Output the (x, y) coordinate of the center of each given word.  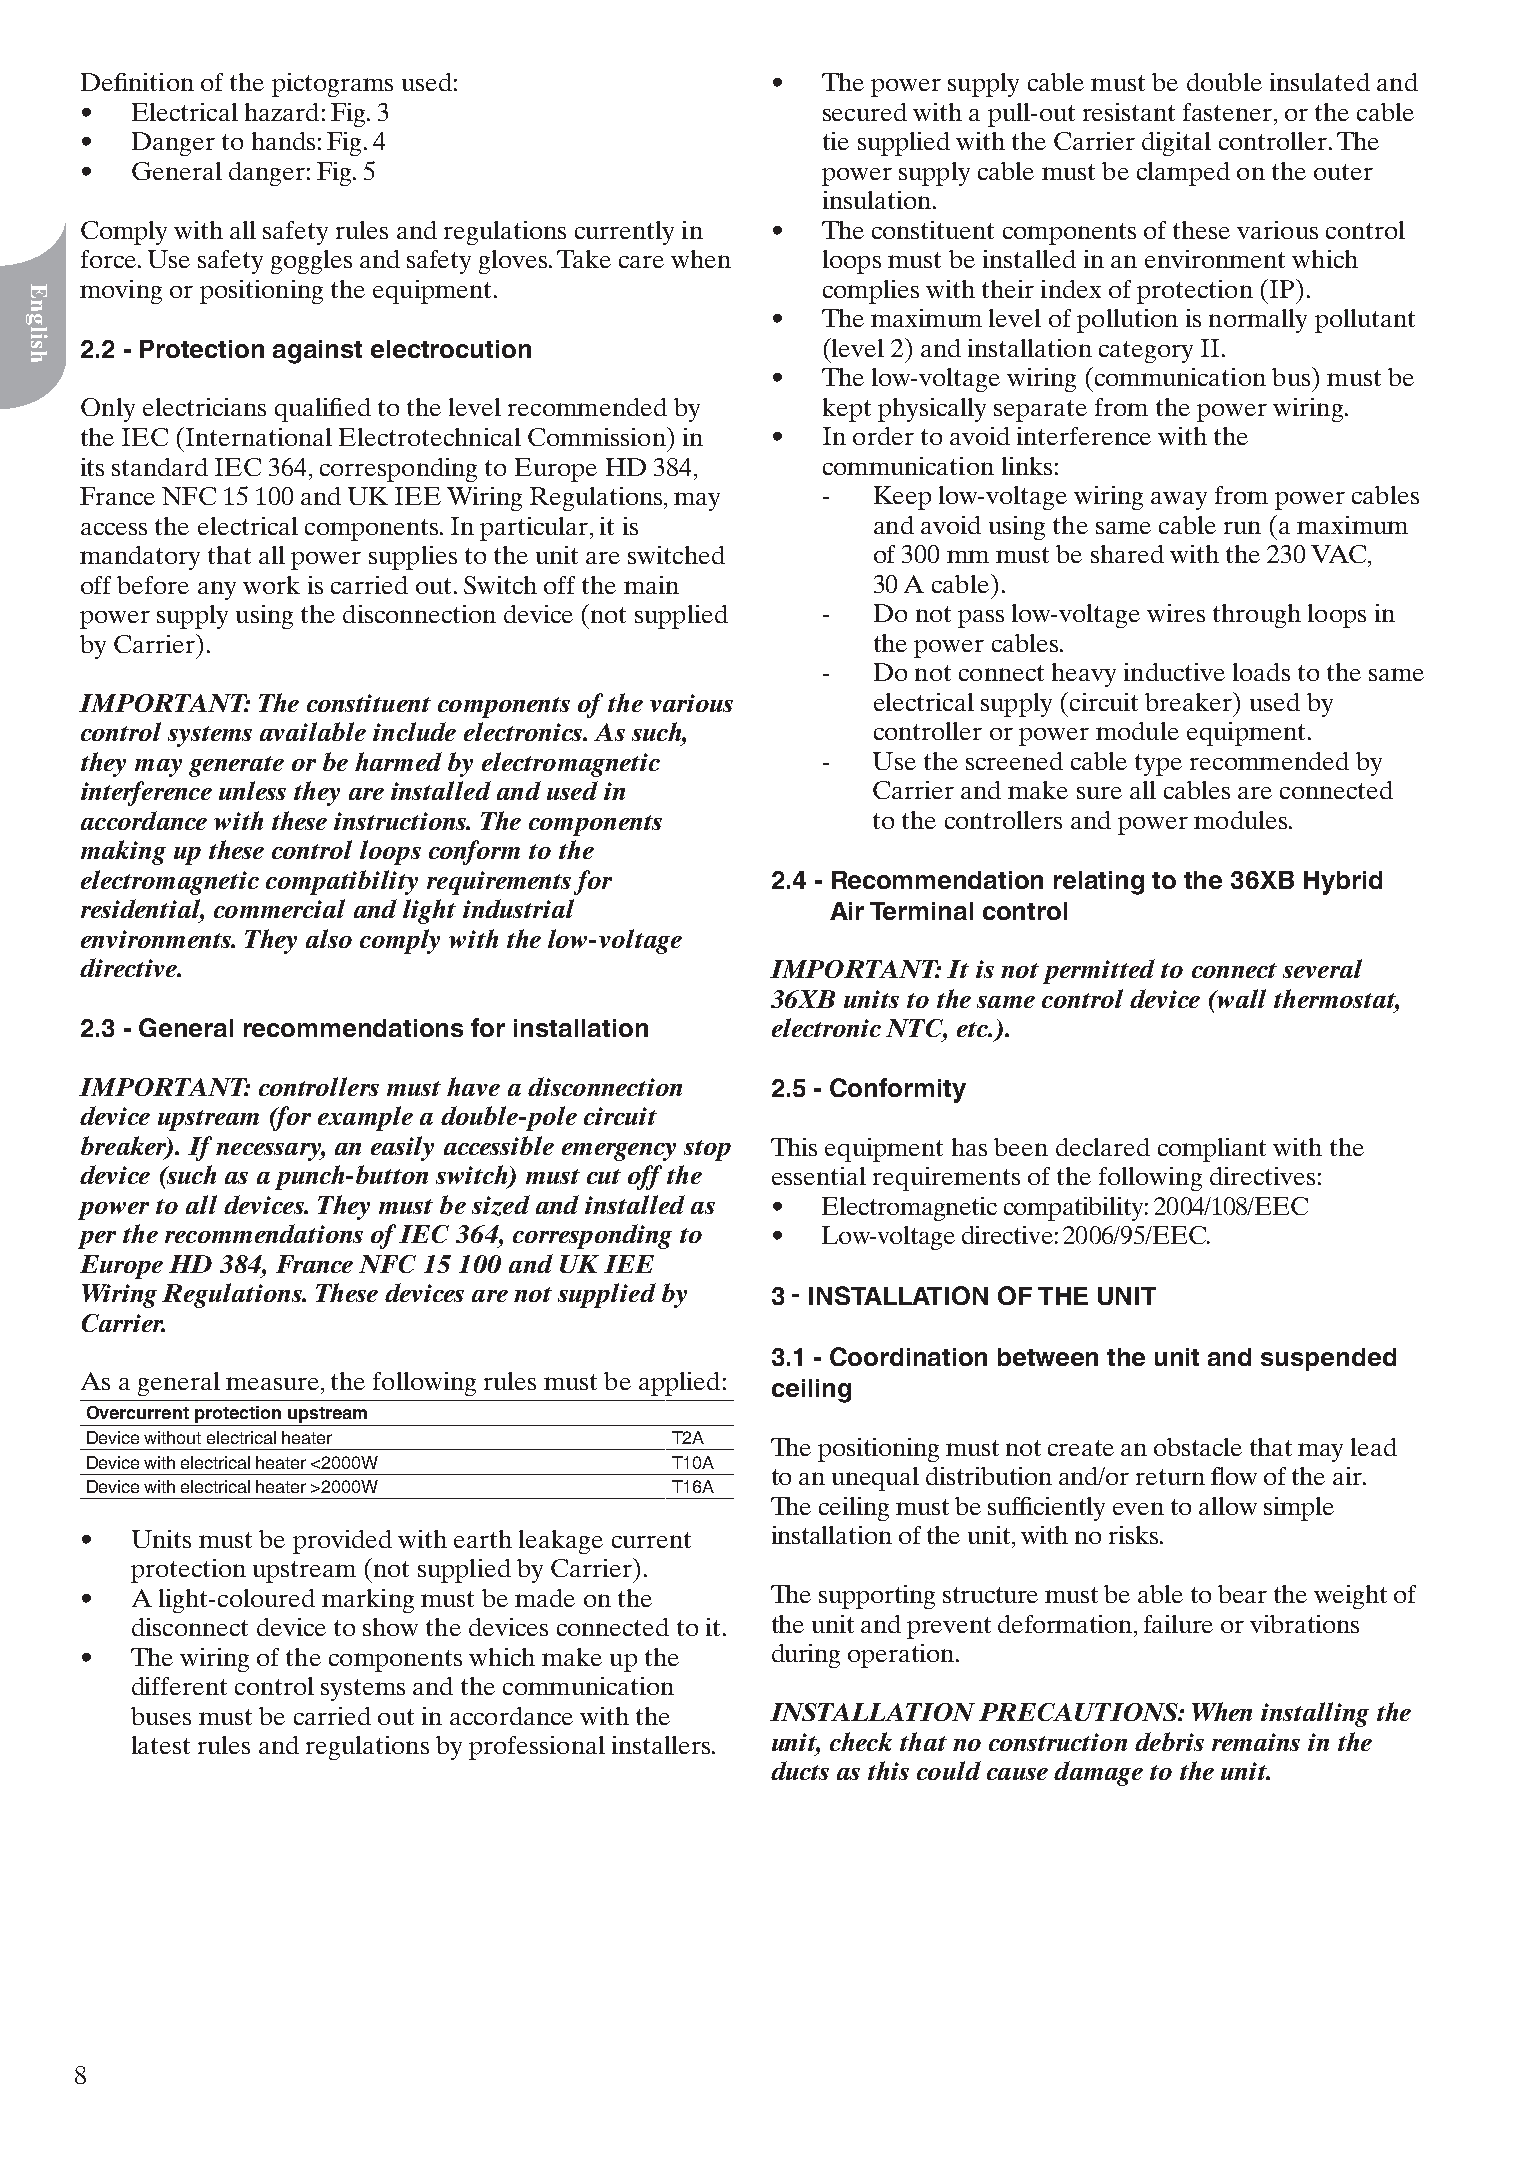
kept (847, 410)
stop (707, 1150)
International (259, 437)
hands (283, 141)
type (1158, 765)
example (365, 1118)
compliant (1212, 1150)
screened (1014, 761)
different (179, 1686)
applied (679, 1384)
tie (836, 141)
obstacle (1198, 1447)
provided (342, 1542)
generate (236, 766)
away (1179, 501)
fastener (1229, 112)
